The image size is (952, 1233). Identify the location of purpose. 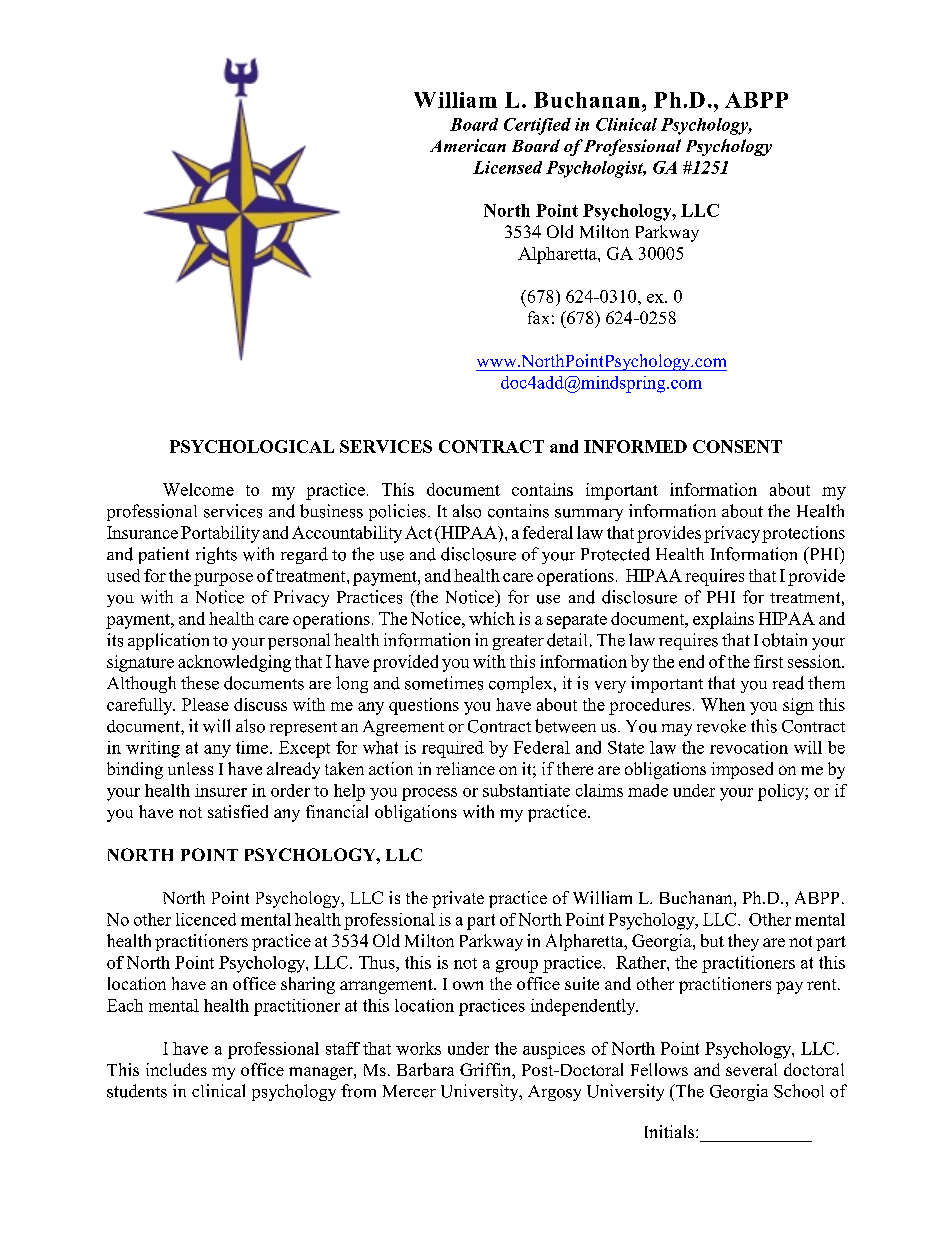
(223, 579).
